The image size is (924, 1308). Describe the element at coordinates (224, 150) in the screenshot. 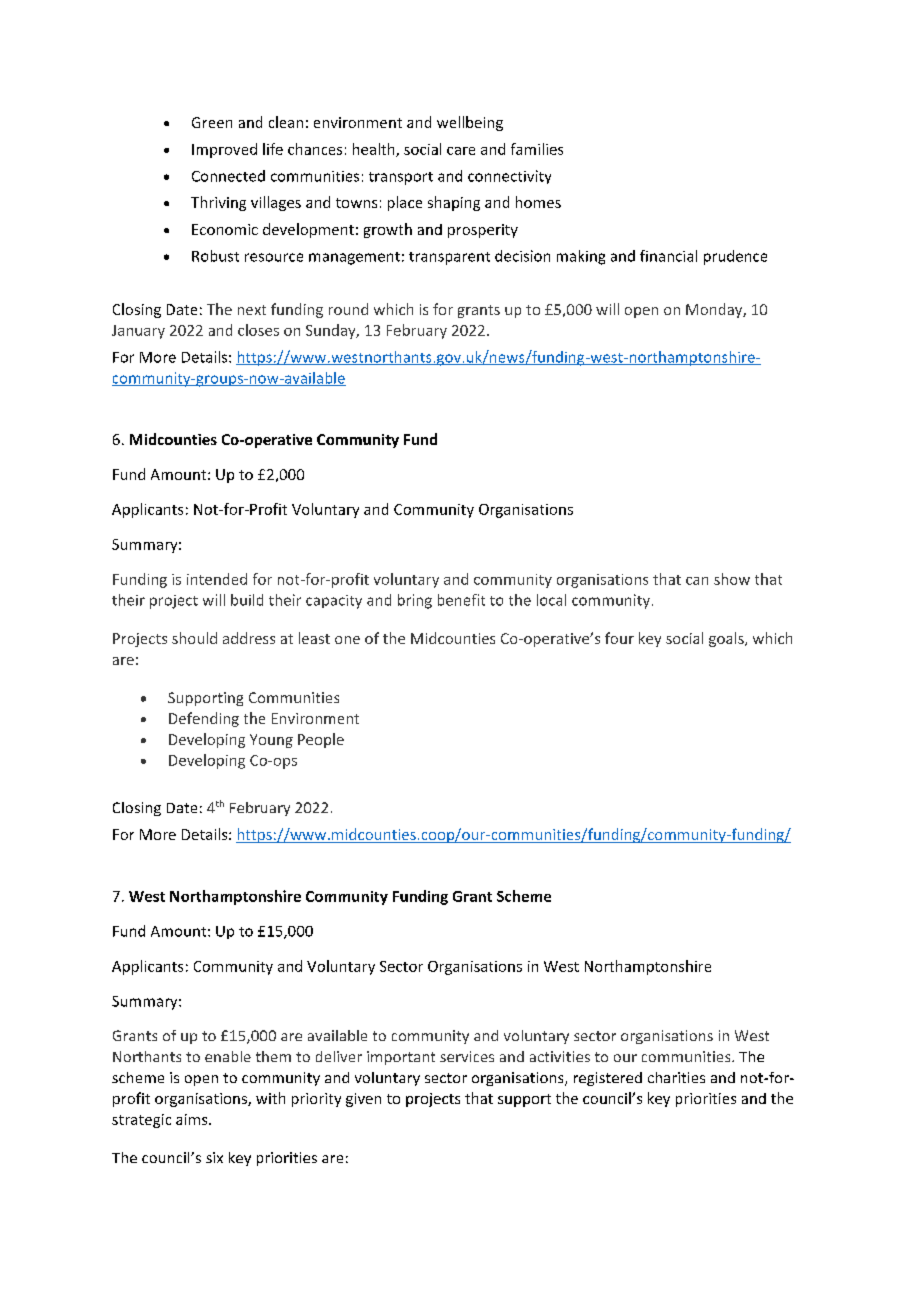

I see `Improved` at that location.
